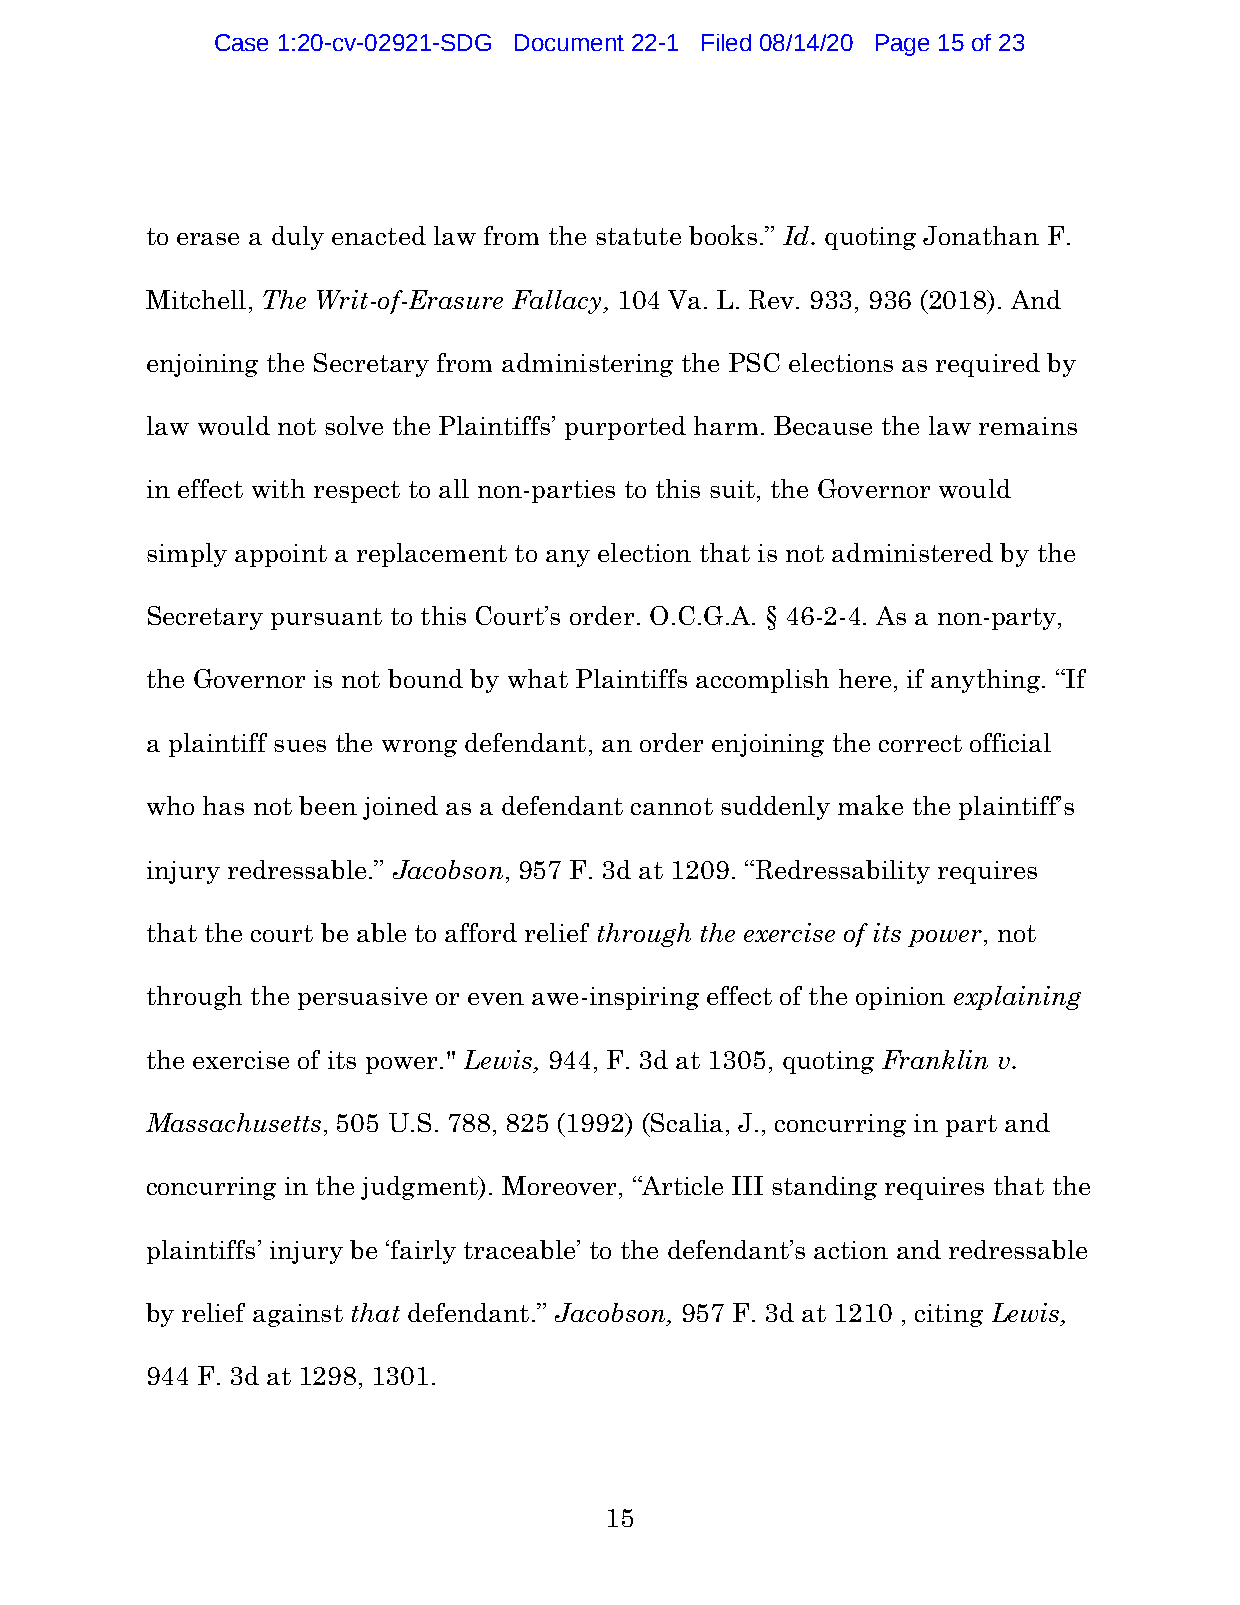 This screenshot has width=1240, height=1605. I want to click on appoint, so click(281, 555).
